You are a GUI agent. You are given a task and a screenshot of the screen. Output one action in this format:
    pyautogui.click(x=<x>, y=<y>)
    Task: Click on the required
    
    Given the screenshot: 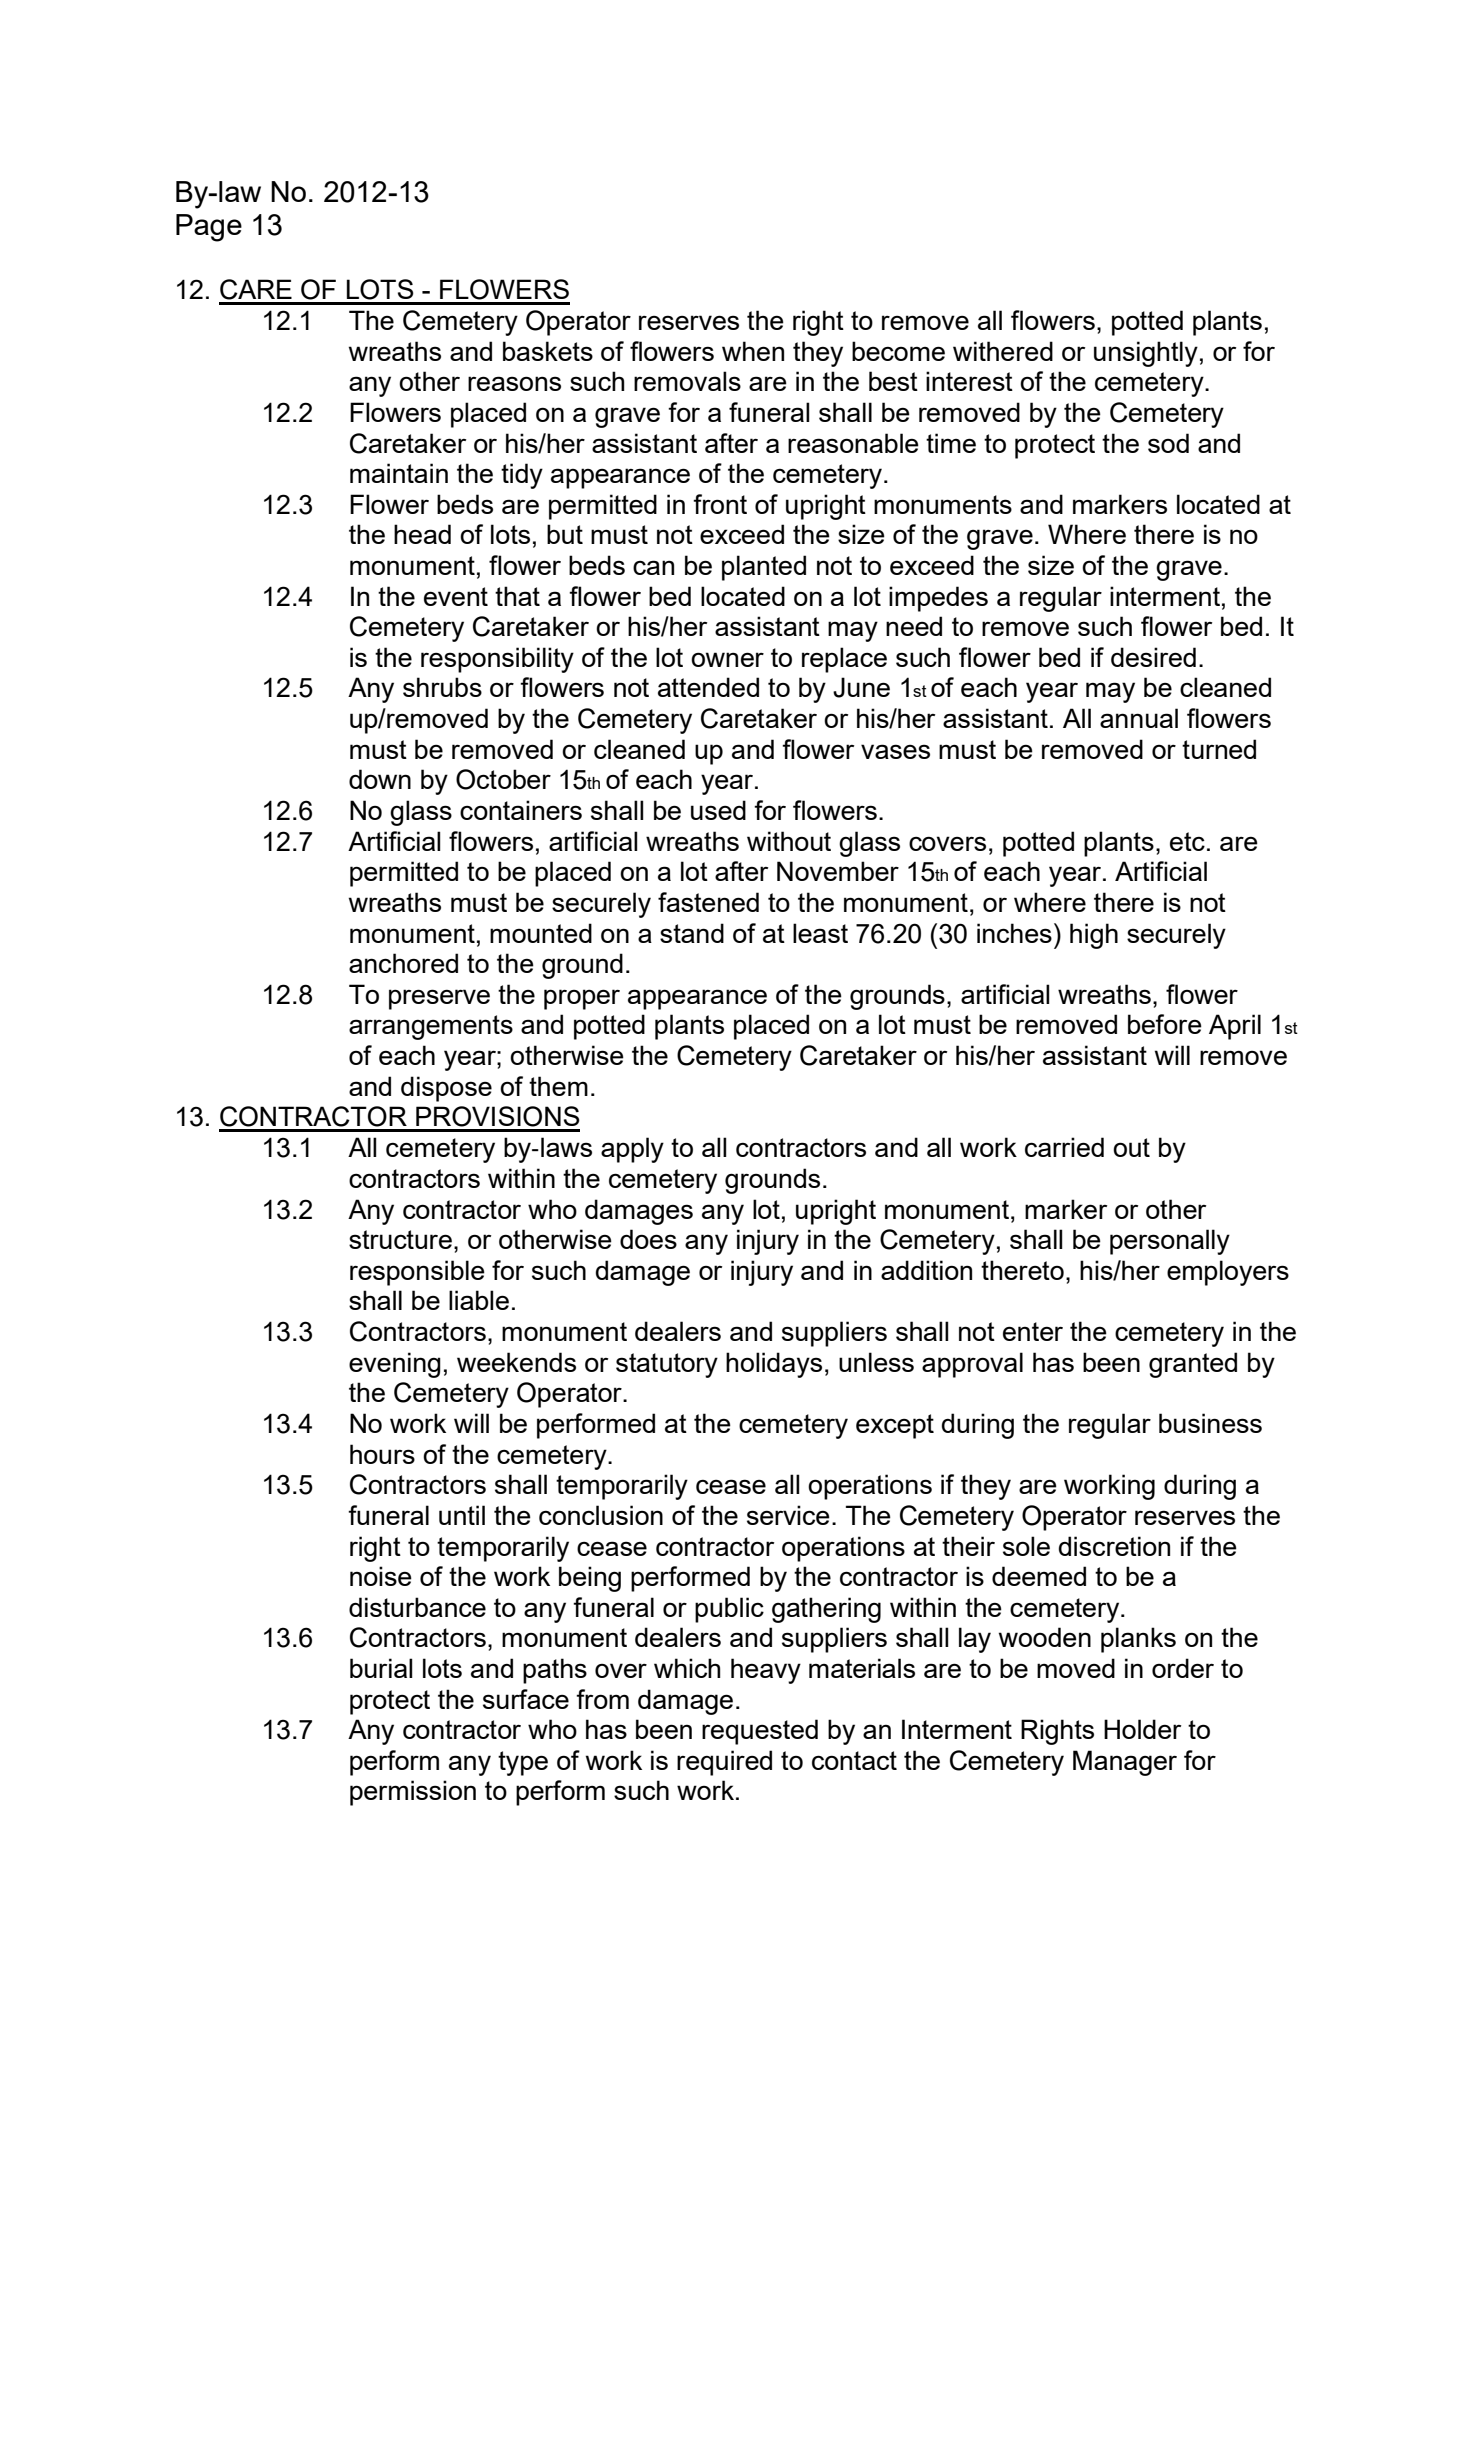 What is the action you would take?
    pyautogui.click(x=724, y=1763)
